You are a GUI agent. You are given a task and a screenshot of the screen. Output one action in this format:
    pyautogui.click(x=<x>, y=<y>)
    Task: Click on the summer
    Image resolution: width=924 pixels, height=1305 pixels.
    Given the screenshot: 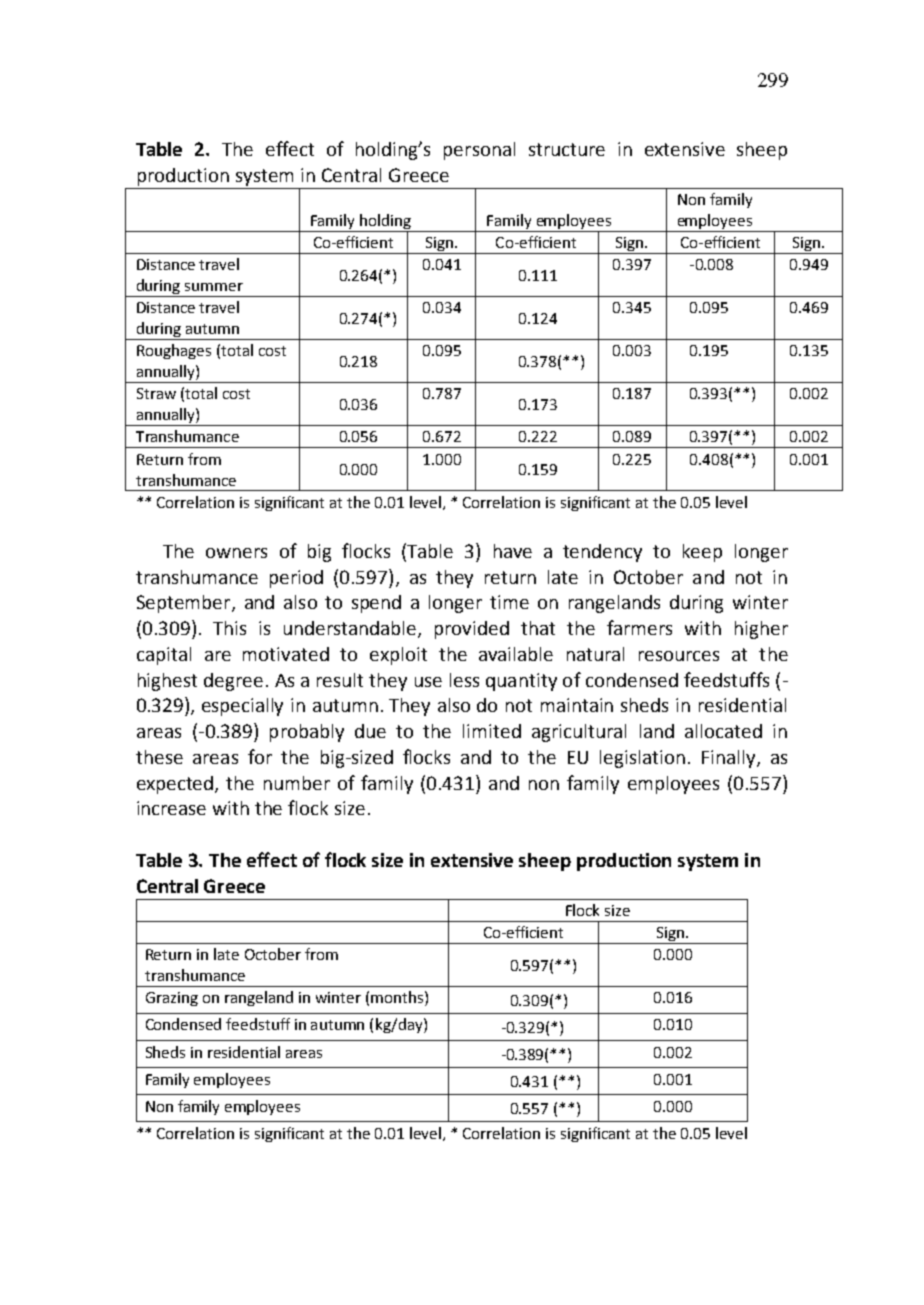 What is the action you would take?
    pyautogui.click(x=214, y=287)
